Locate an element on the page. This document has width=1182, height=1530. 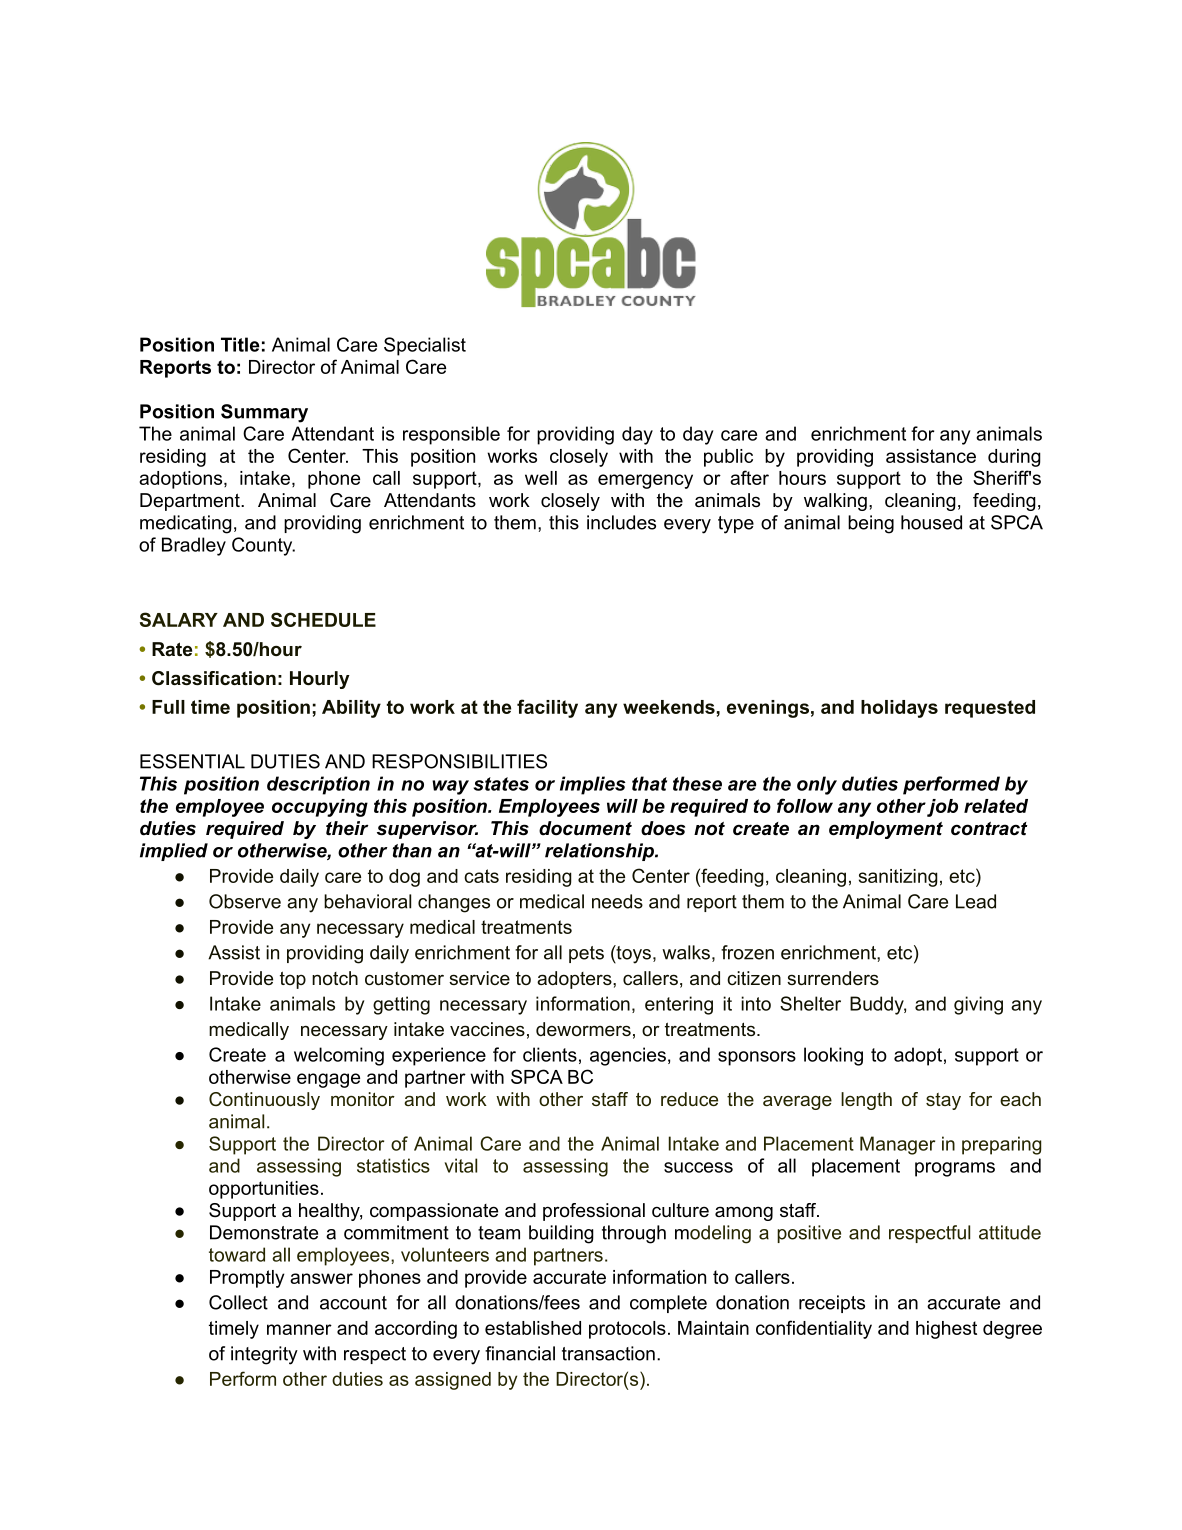
Continuously is located at coordinates (264, 1101).
